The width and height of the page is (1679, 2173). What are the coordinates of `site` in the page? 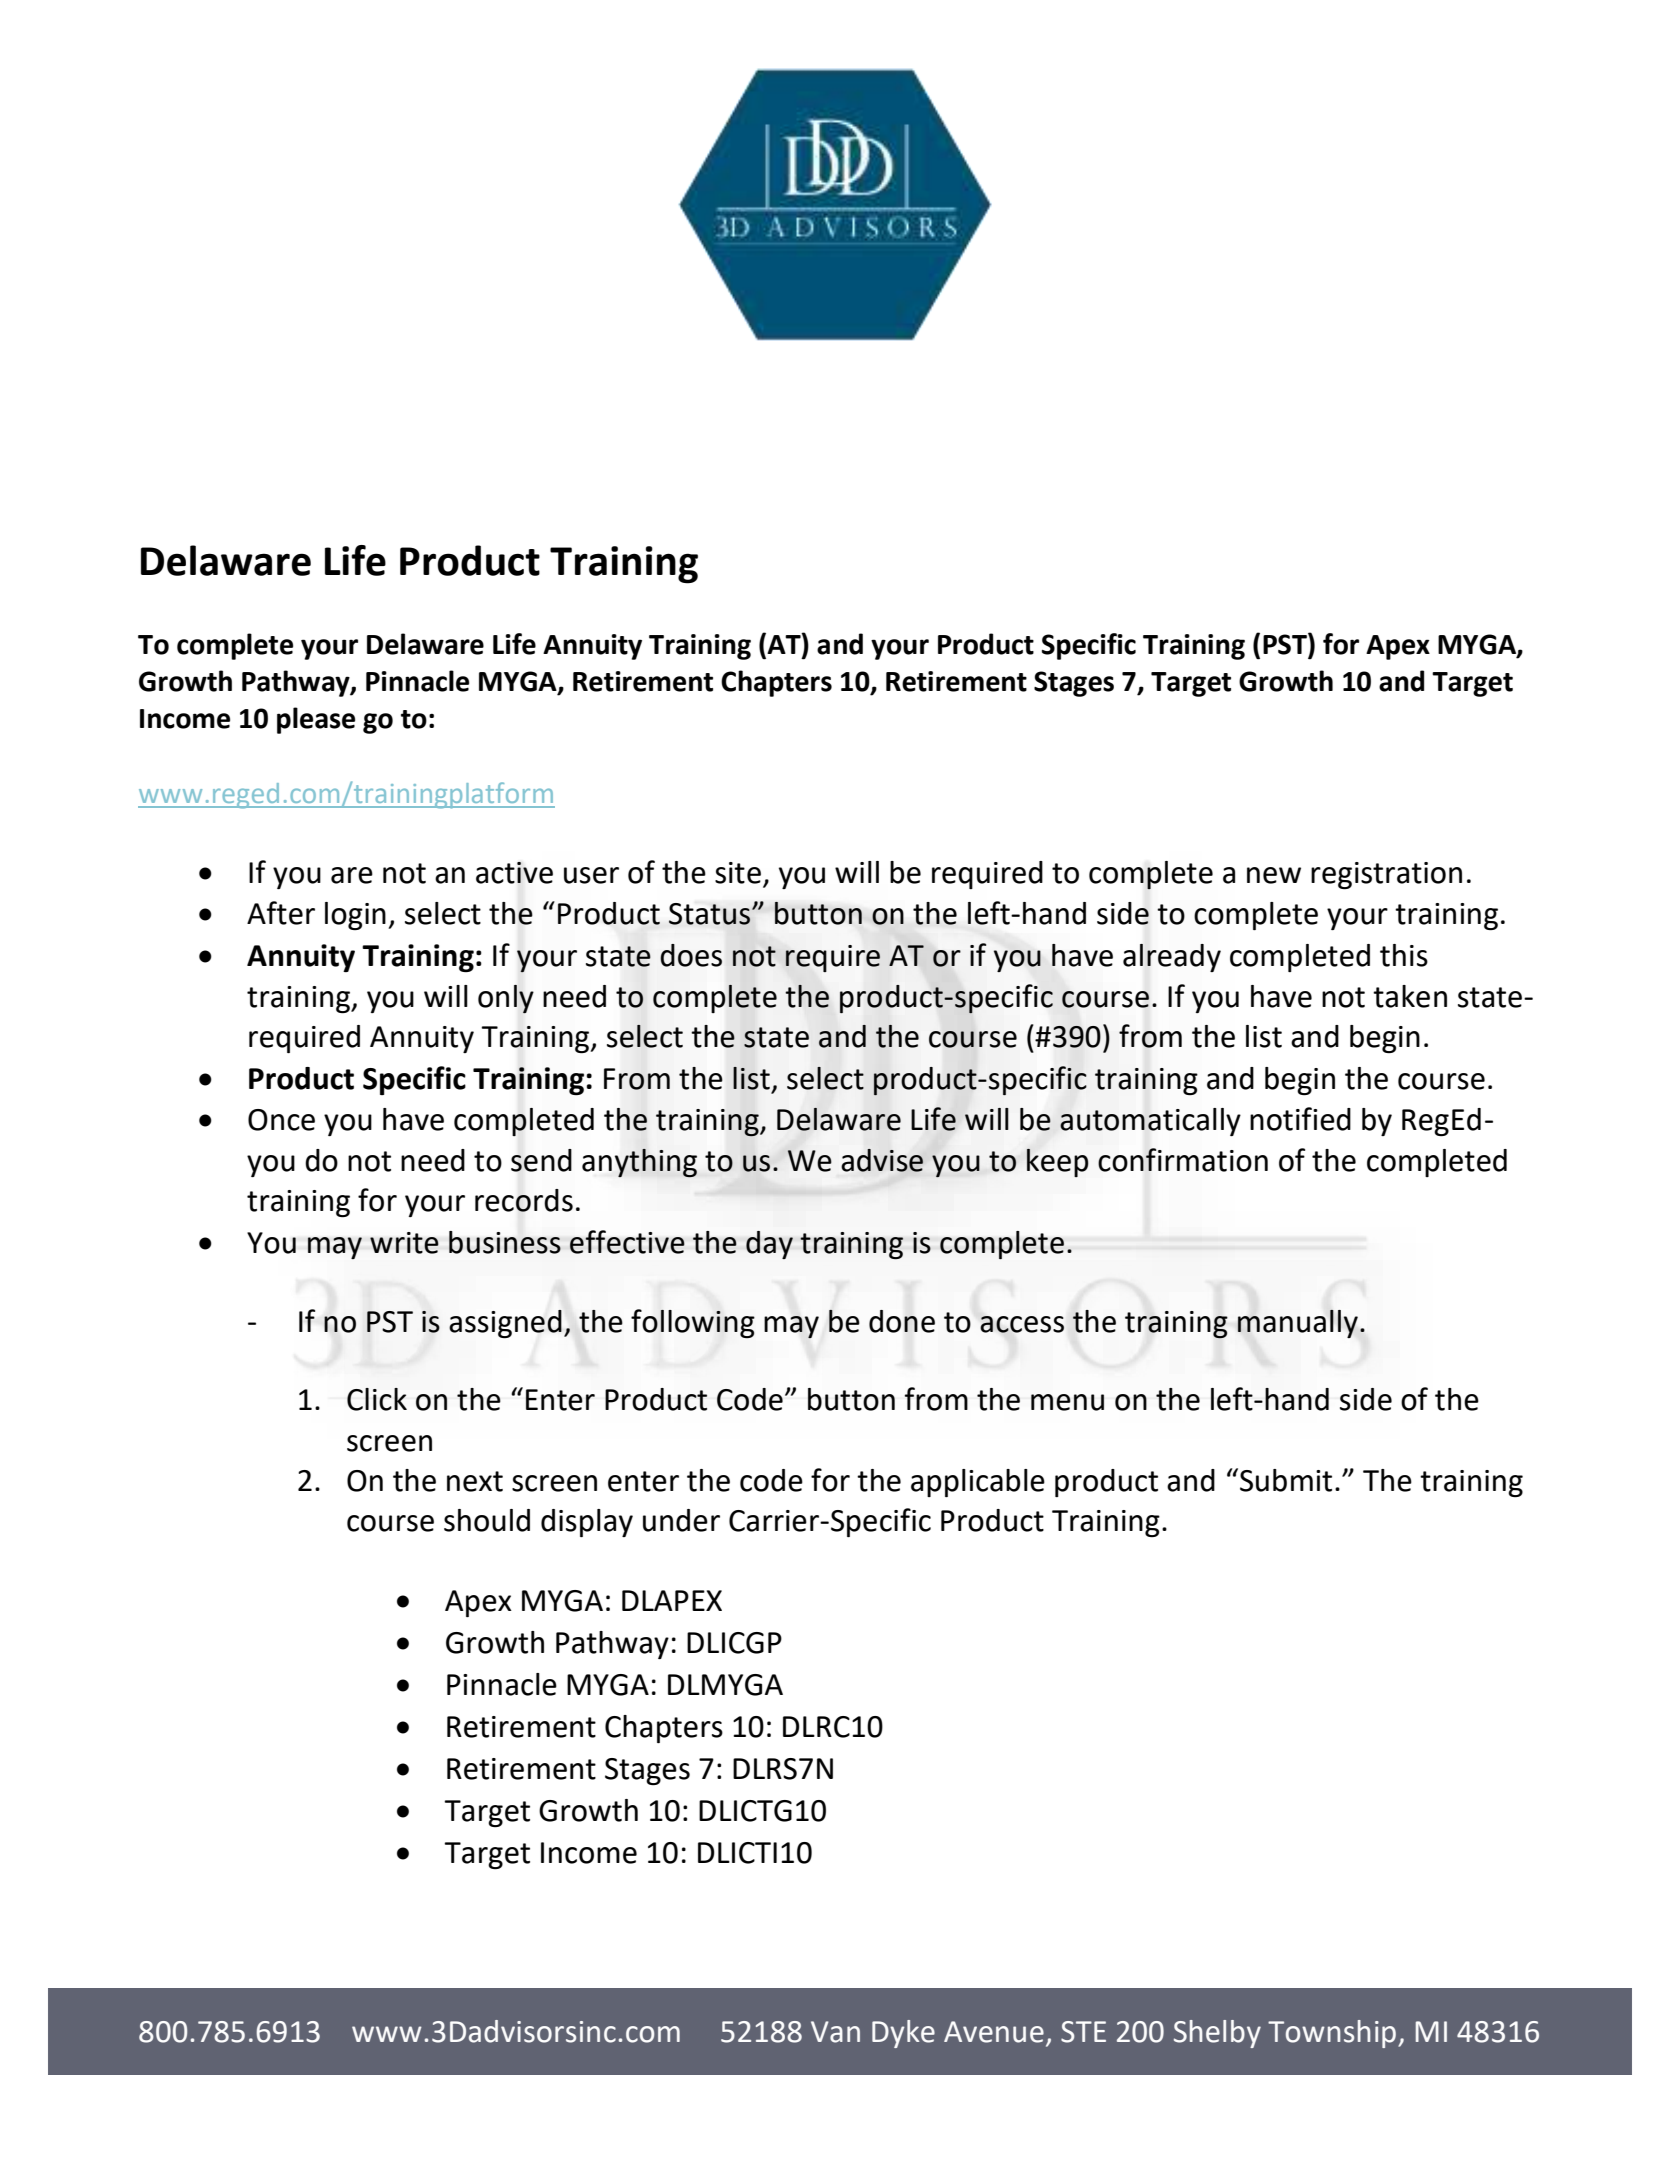 It's located at (738, 873).
